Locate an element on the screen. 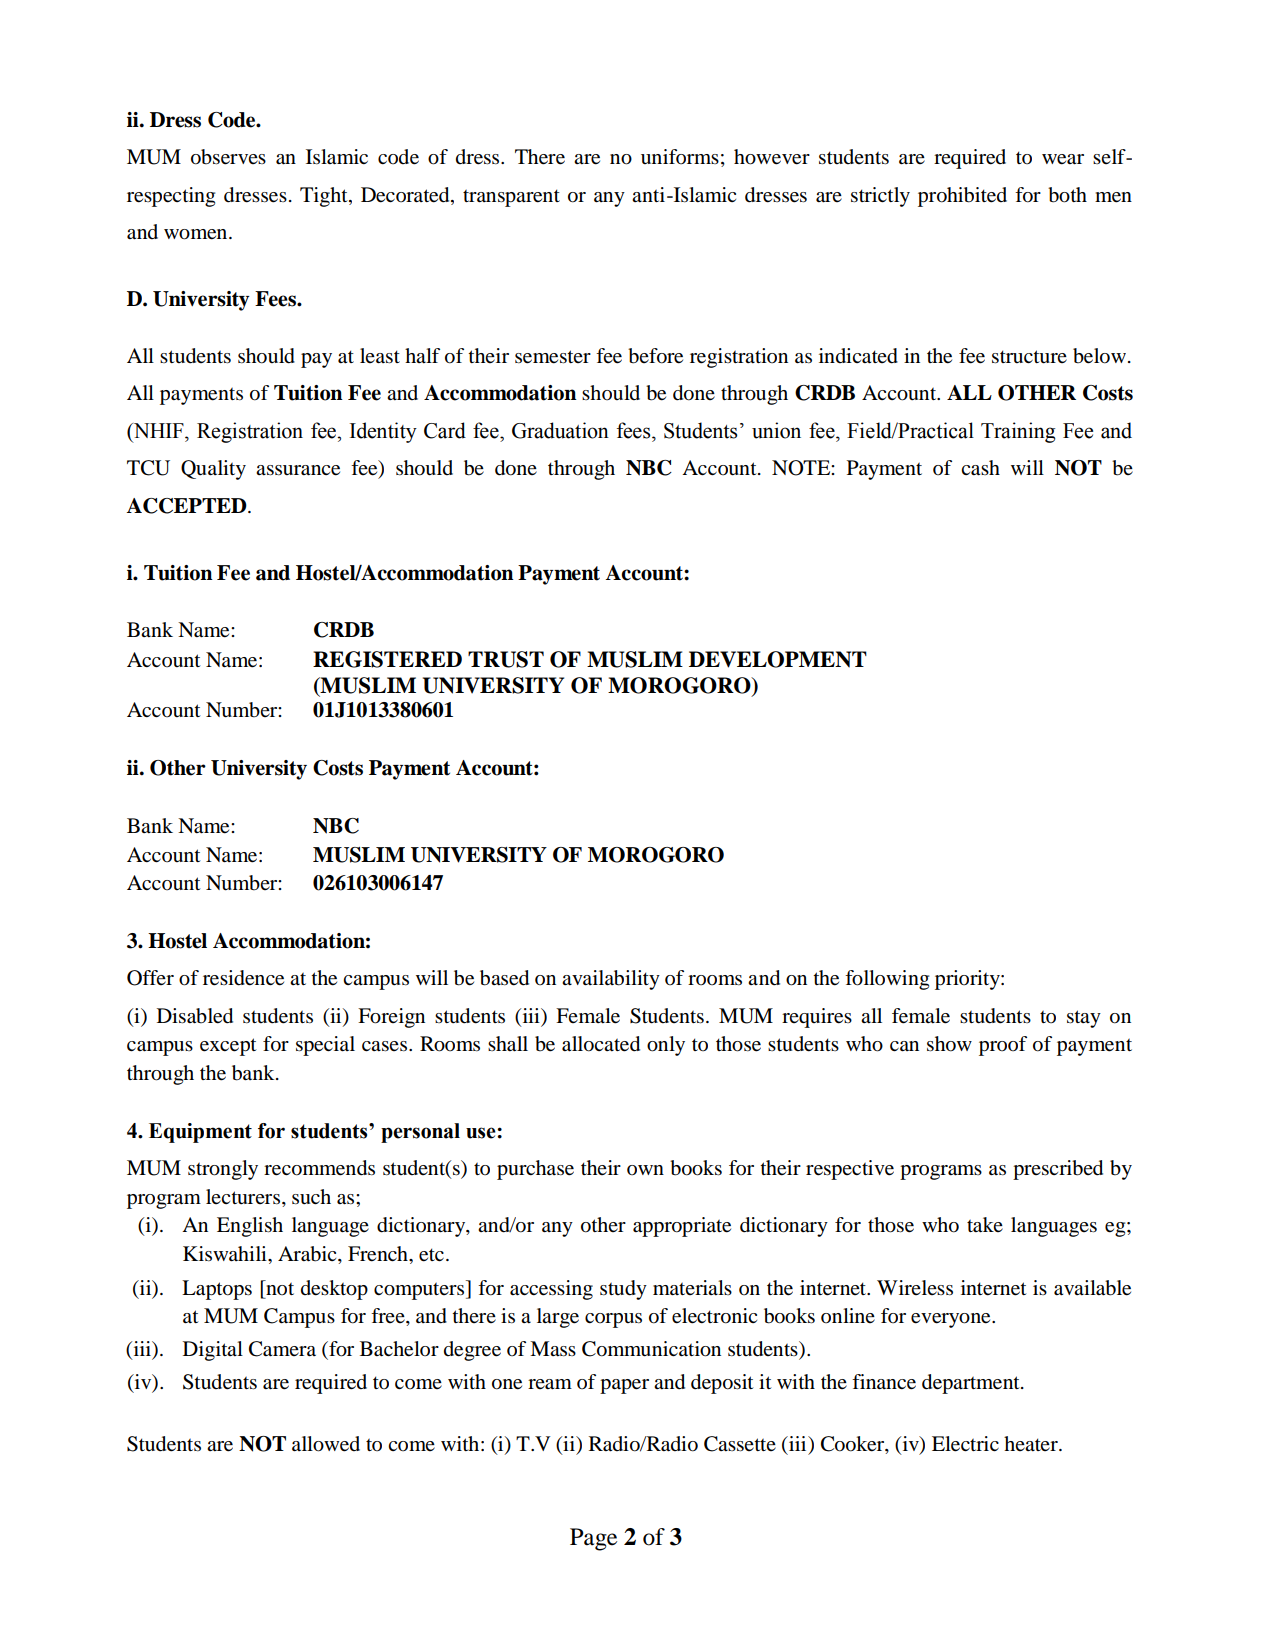  take is located at coordinates (985, 1225).
